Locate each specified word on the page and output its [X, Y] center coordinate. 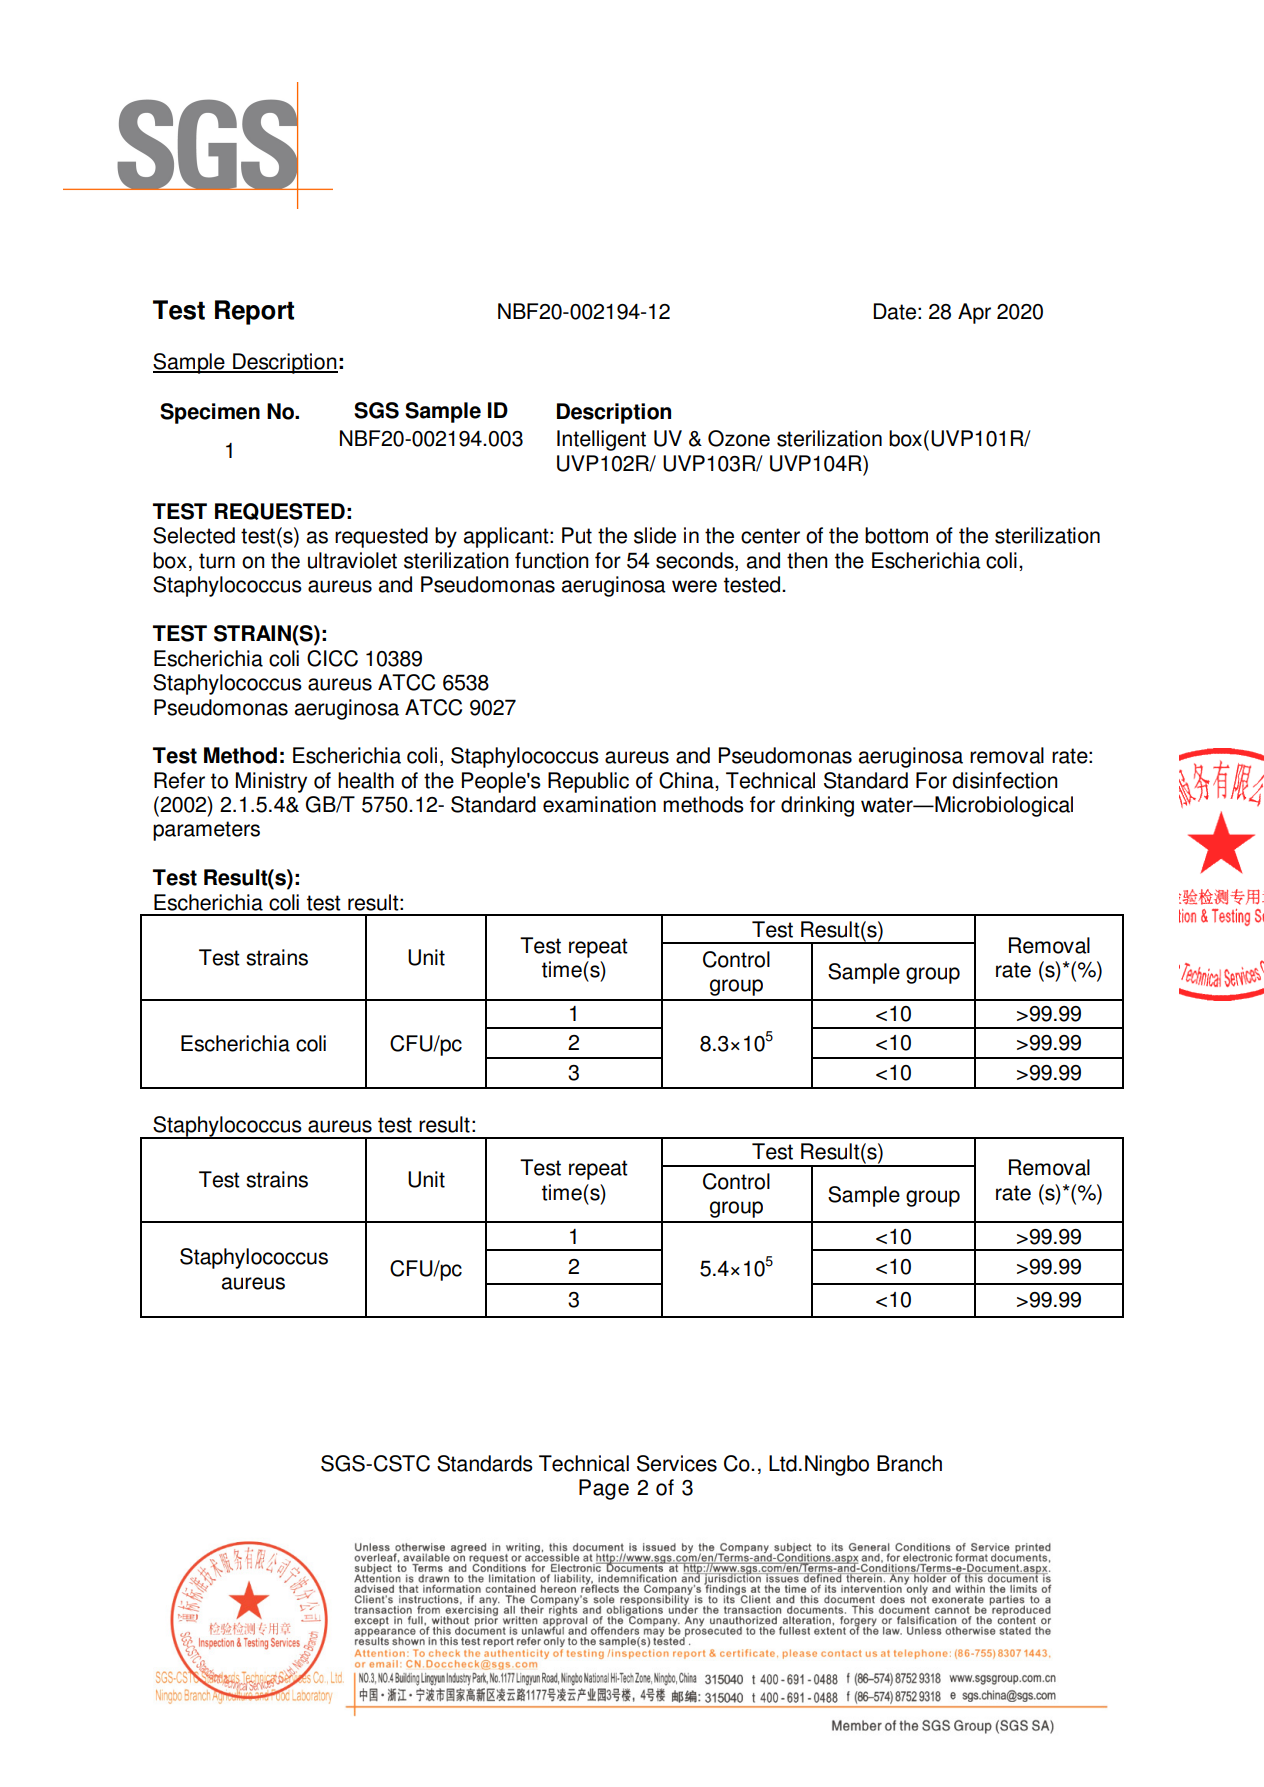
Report [254, 312]
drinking [817, 806]
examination [599, 804]
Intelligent [601, 440]
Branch [909, 1463]
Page [604, 1489]
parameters [206, 831]
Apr [974, 313]
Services [677, 1463]
